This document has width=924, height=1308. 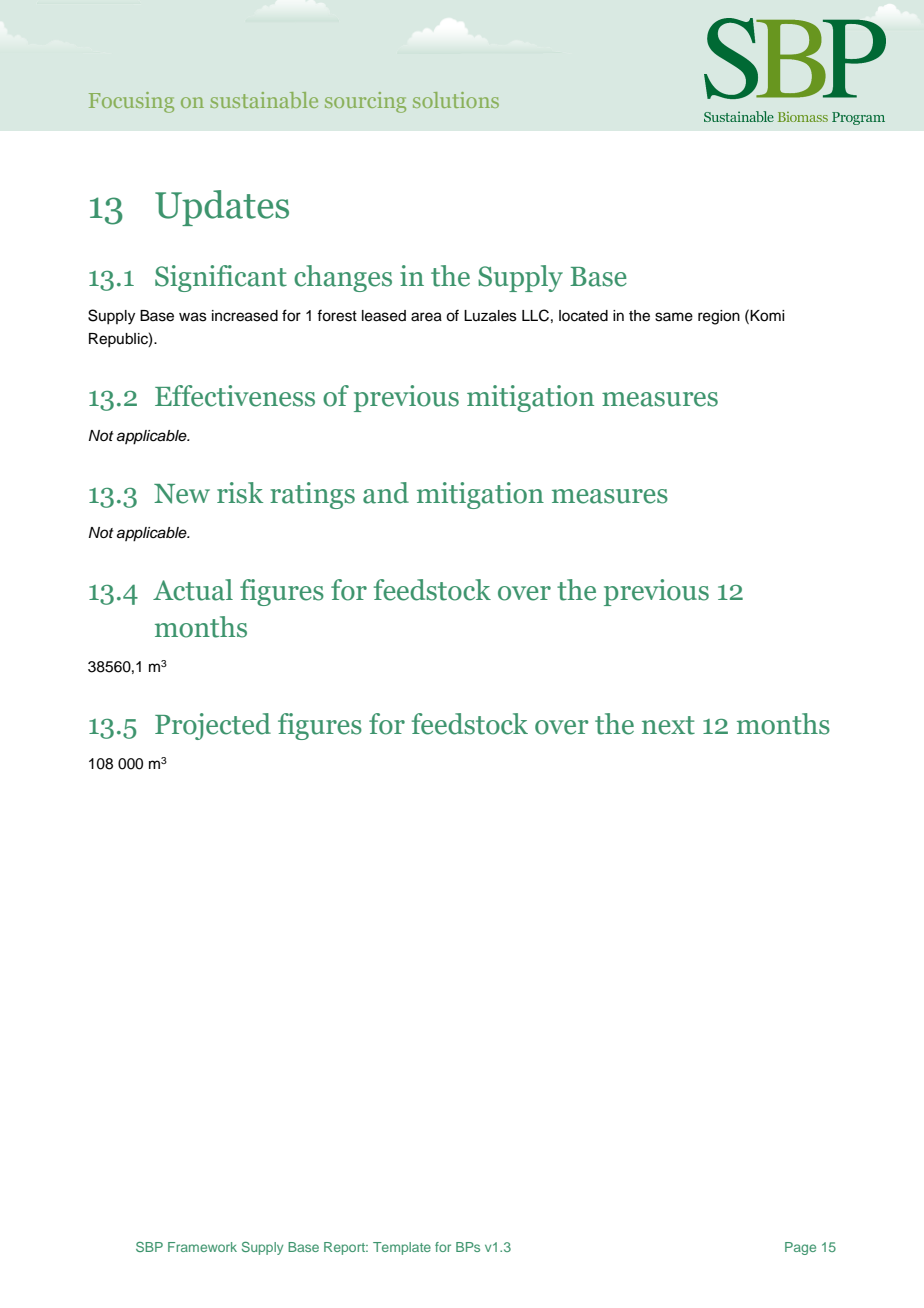 What do you see at coordinates (800, 1248) in the document?
I see `Page` at bounding box center [800, 1248].
